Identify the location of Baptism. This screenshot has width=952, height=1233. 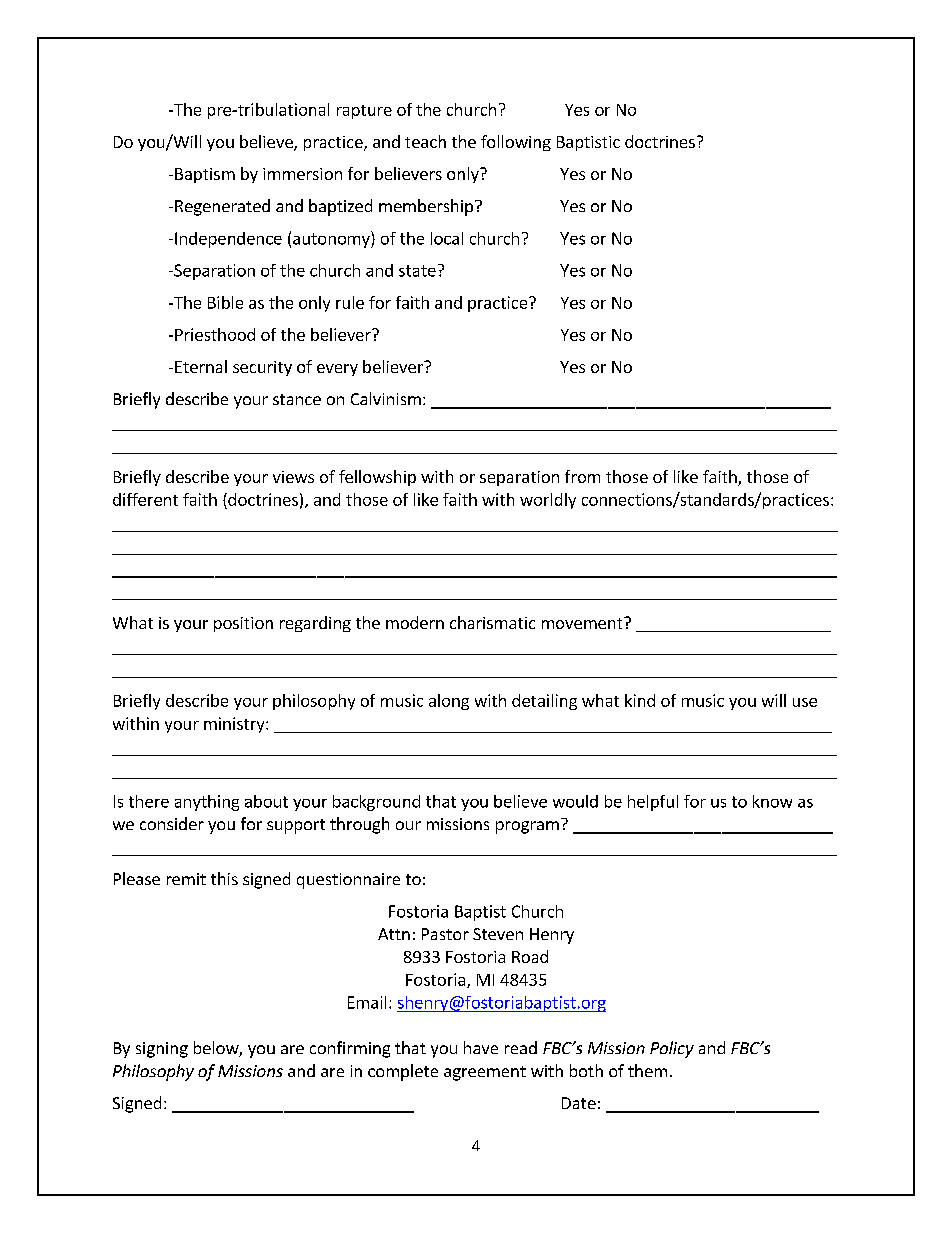
(205, 175).
